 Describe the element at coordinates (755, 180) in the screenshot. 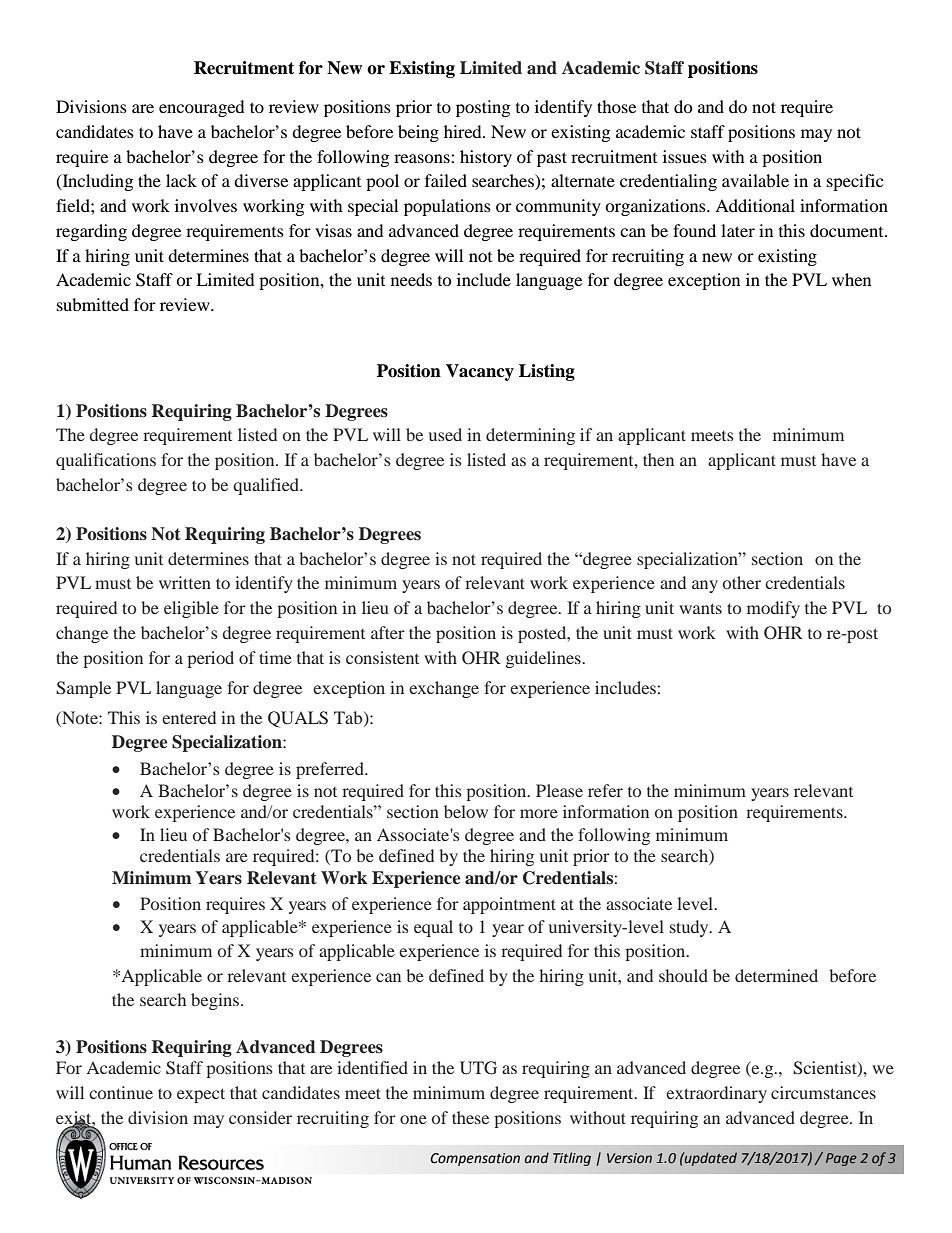

I see `available` at that location.
